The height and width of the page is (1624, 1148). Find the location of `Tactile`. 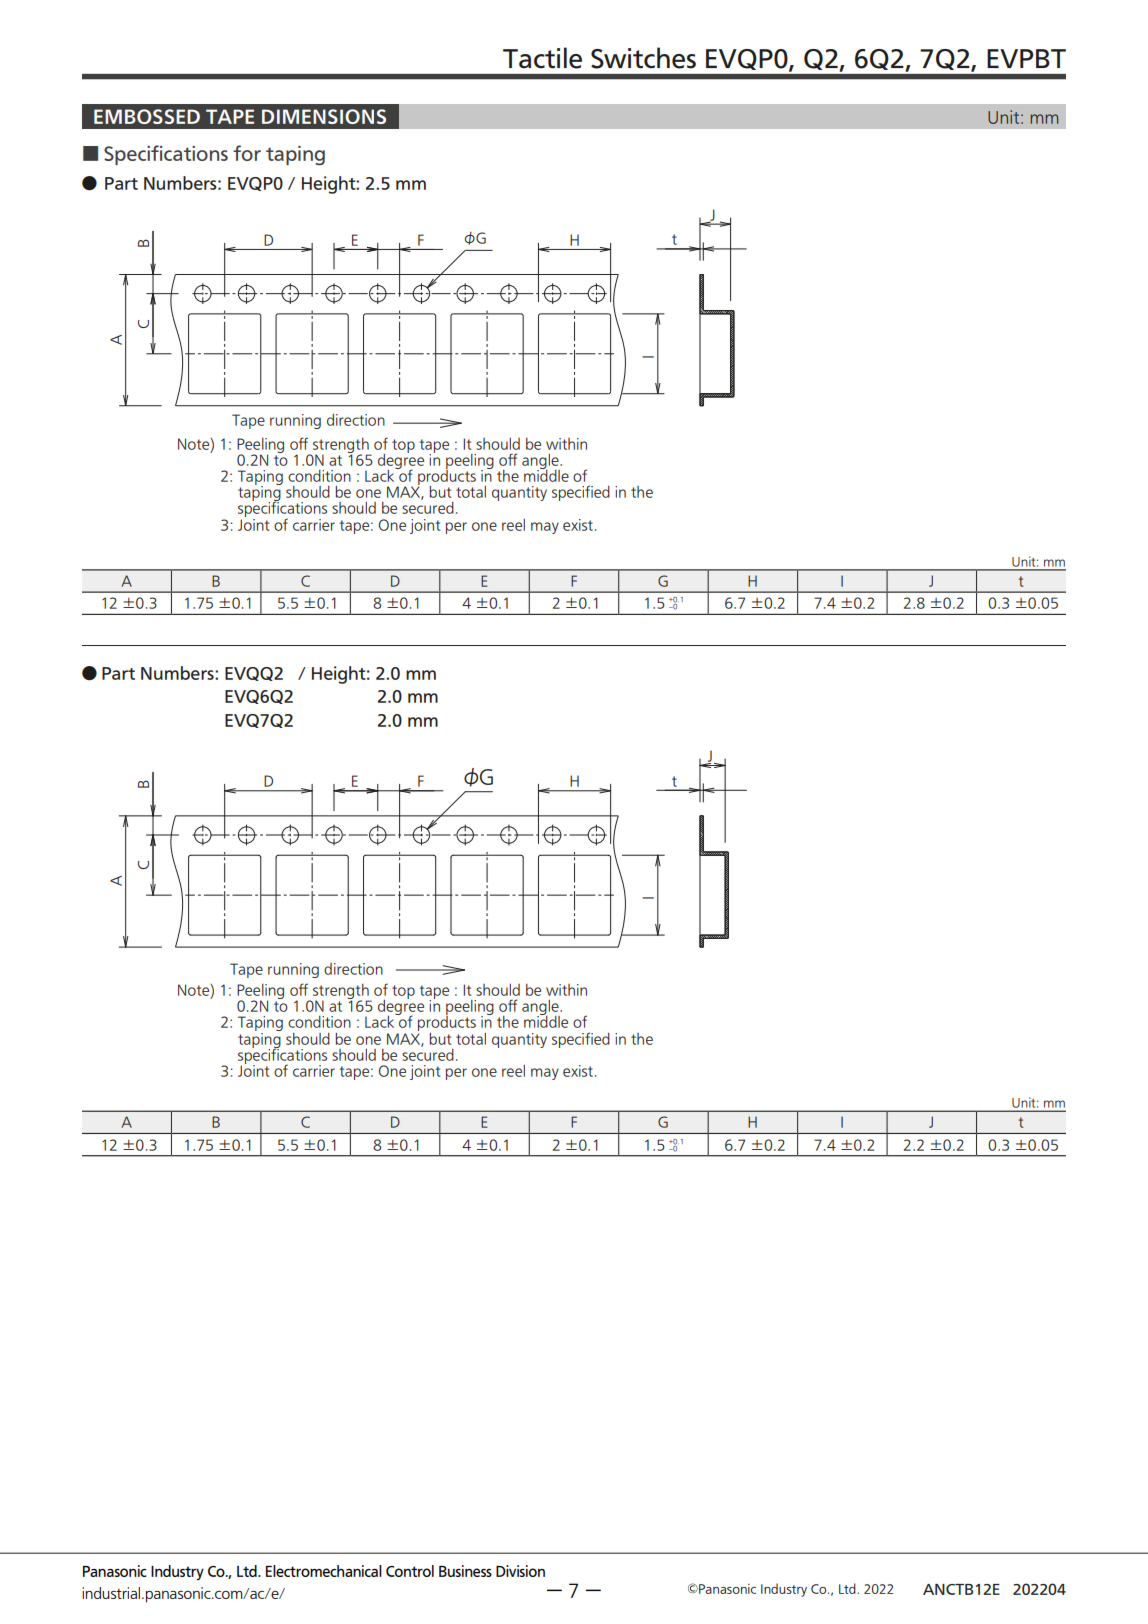

Tactile is located at coordinates (542, 58).
